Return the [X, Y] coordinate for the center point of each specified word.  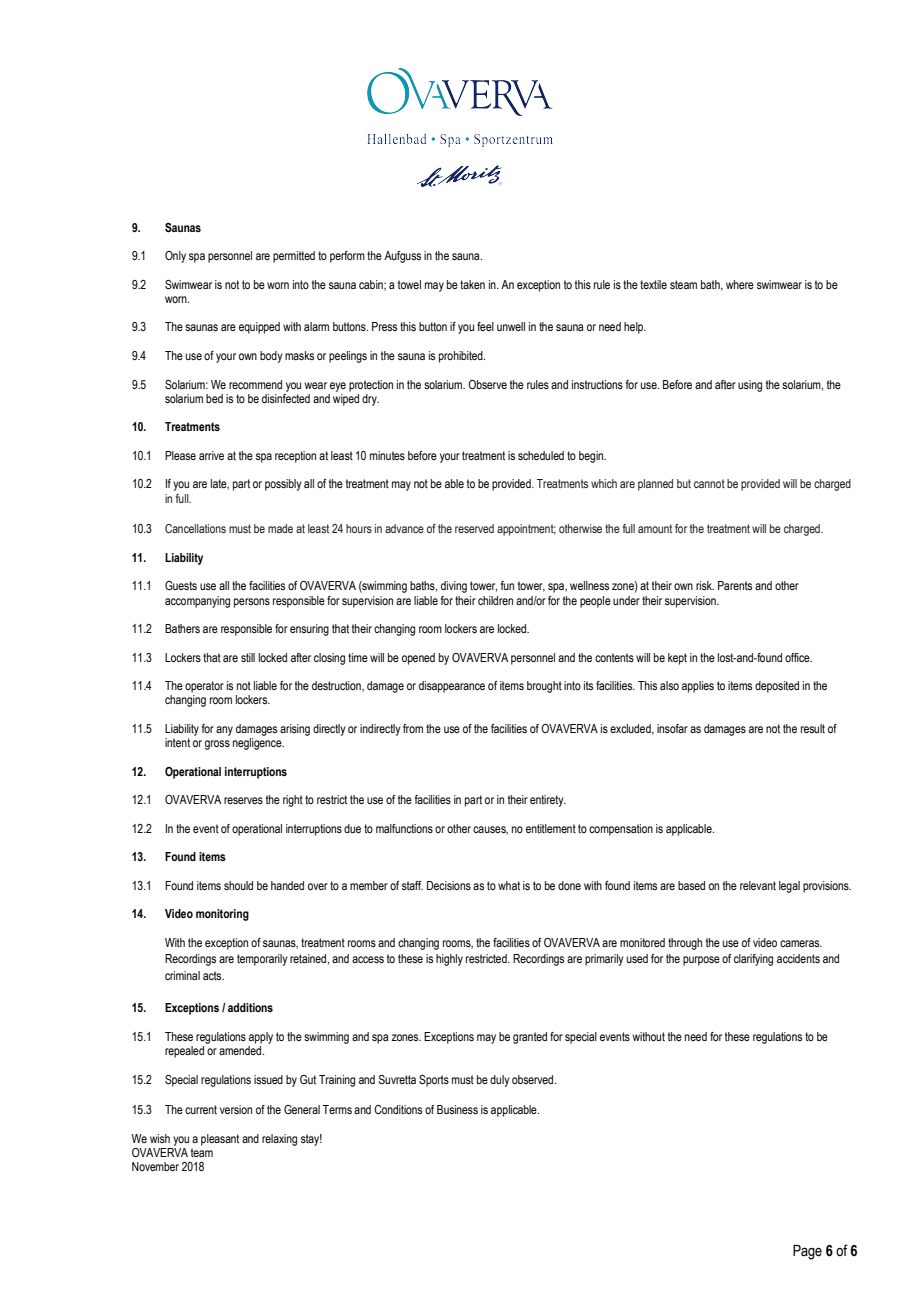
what [509, 885]
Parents [735, 585]
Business [457, 1109]
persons [252, 603]
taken [472, 284]
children [495, 600]
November [155, 1166]
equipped [259, 328]
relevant [758, 885]
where [740, 284]
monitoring [222, 915]
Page [807, 1252]
